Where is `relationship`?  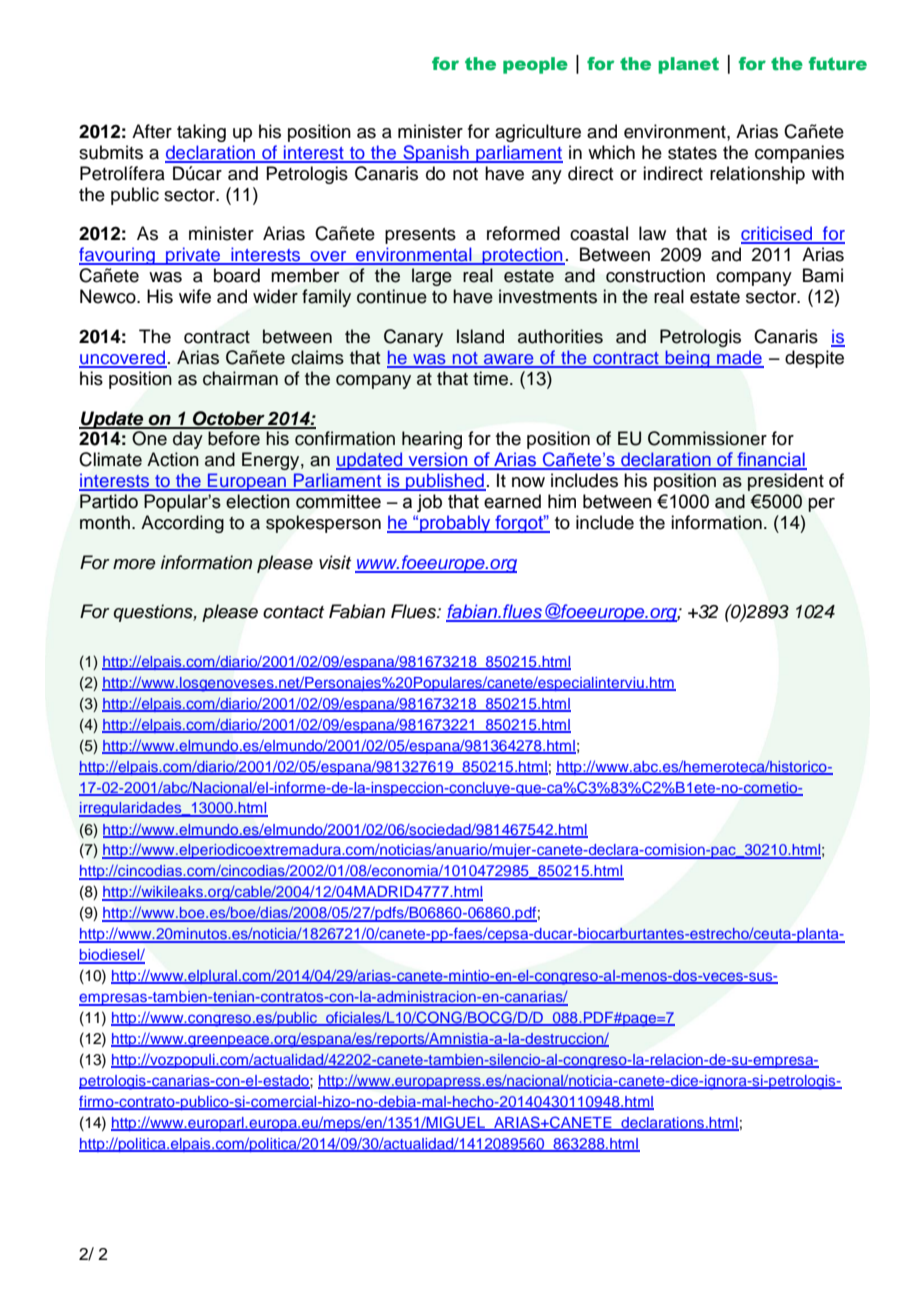 relationship is located at coordinates (757, 175).
